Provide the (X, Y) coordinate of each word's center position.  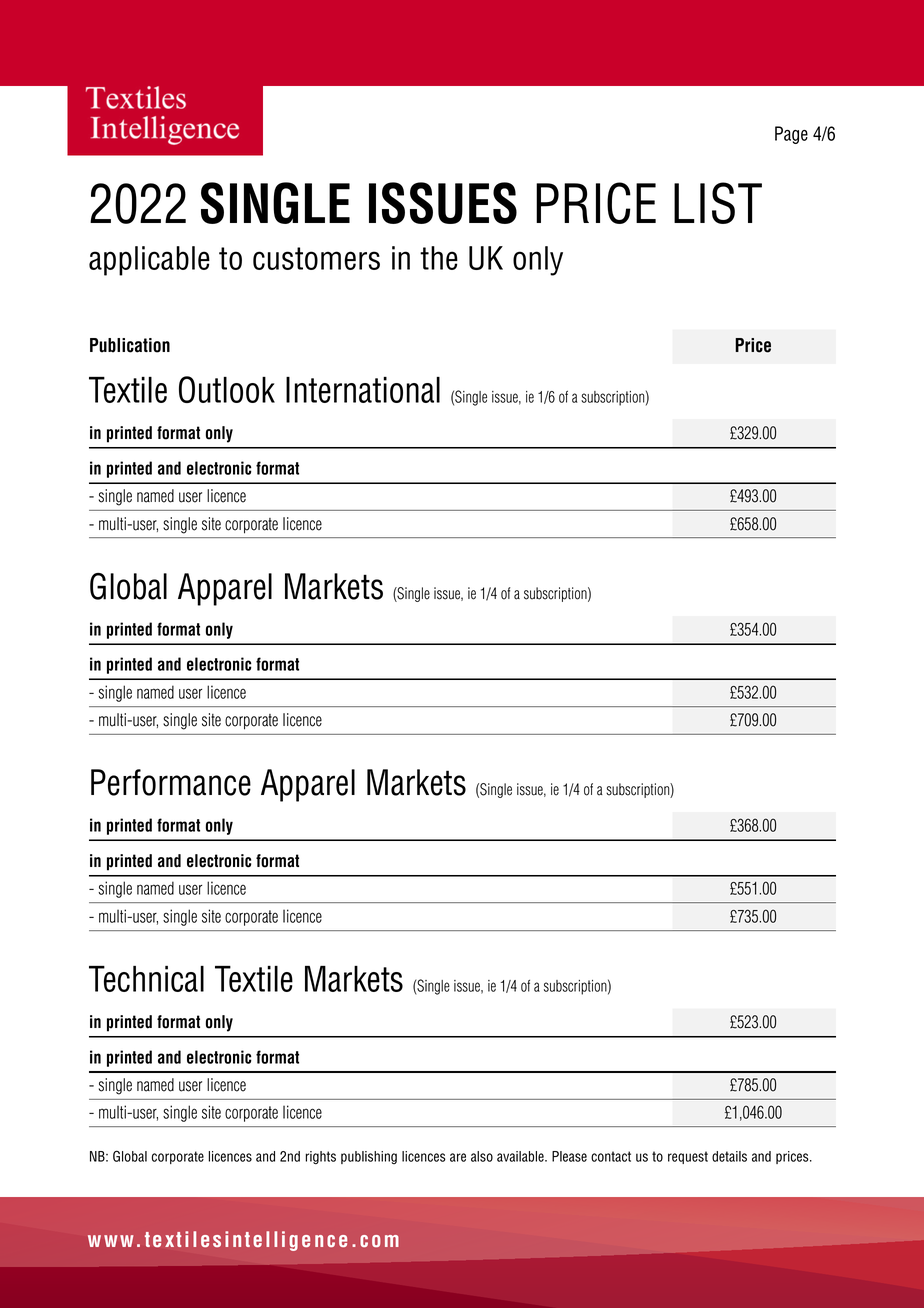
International (363, 390)
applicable (149, 261)
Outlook (227, 389)
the (439, 258)
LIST (718, 203)
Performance (171, 782)
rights (321, 1158)
